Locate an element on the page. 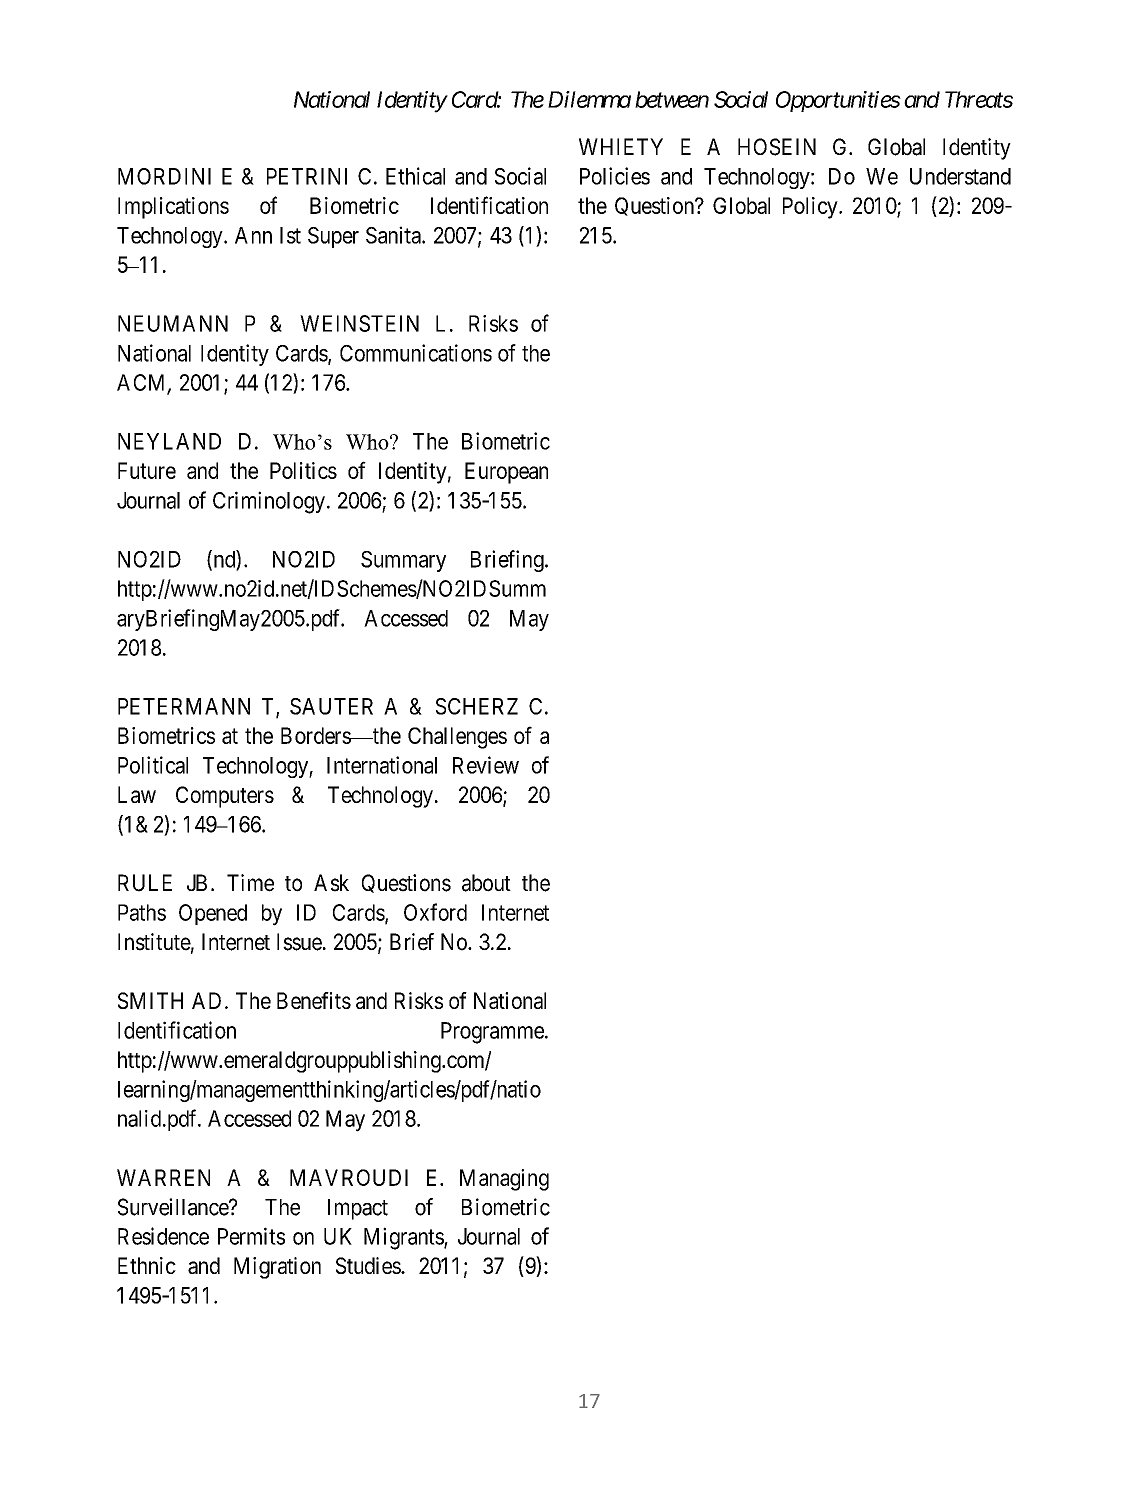 The height and width of the page is (1501, 1122). SAUTER is located at coordinates (331, 706).
